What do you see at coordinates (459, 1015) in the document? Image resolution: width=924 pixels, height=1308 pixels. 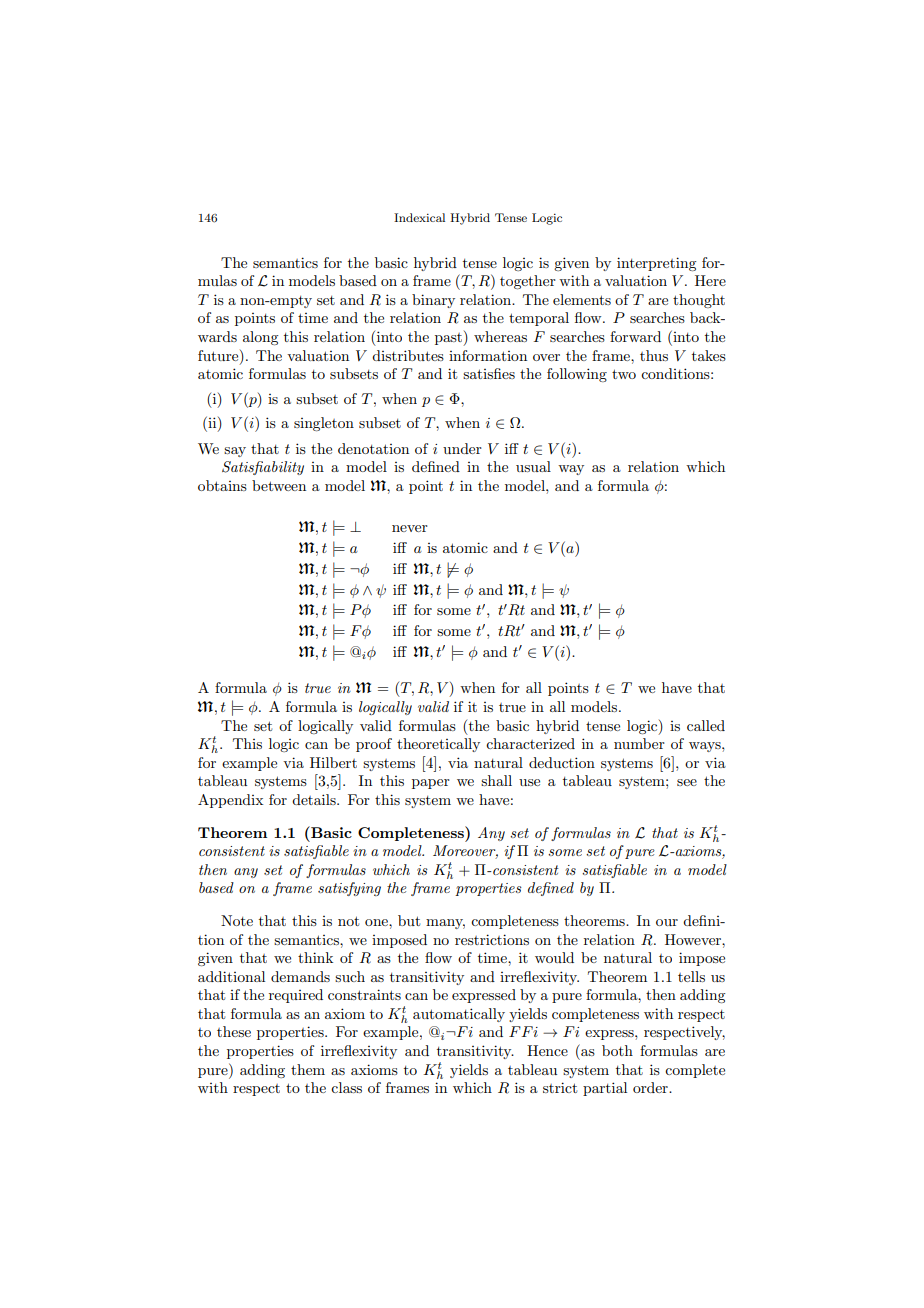 I see `automatically` at bounding box center [459, 1015].
